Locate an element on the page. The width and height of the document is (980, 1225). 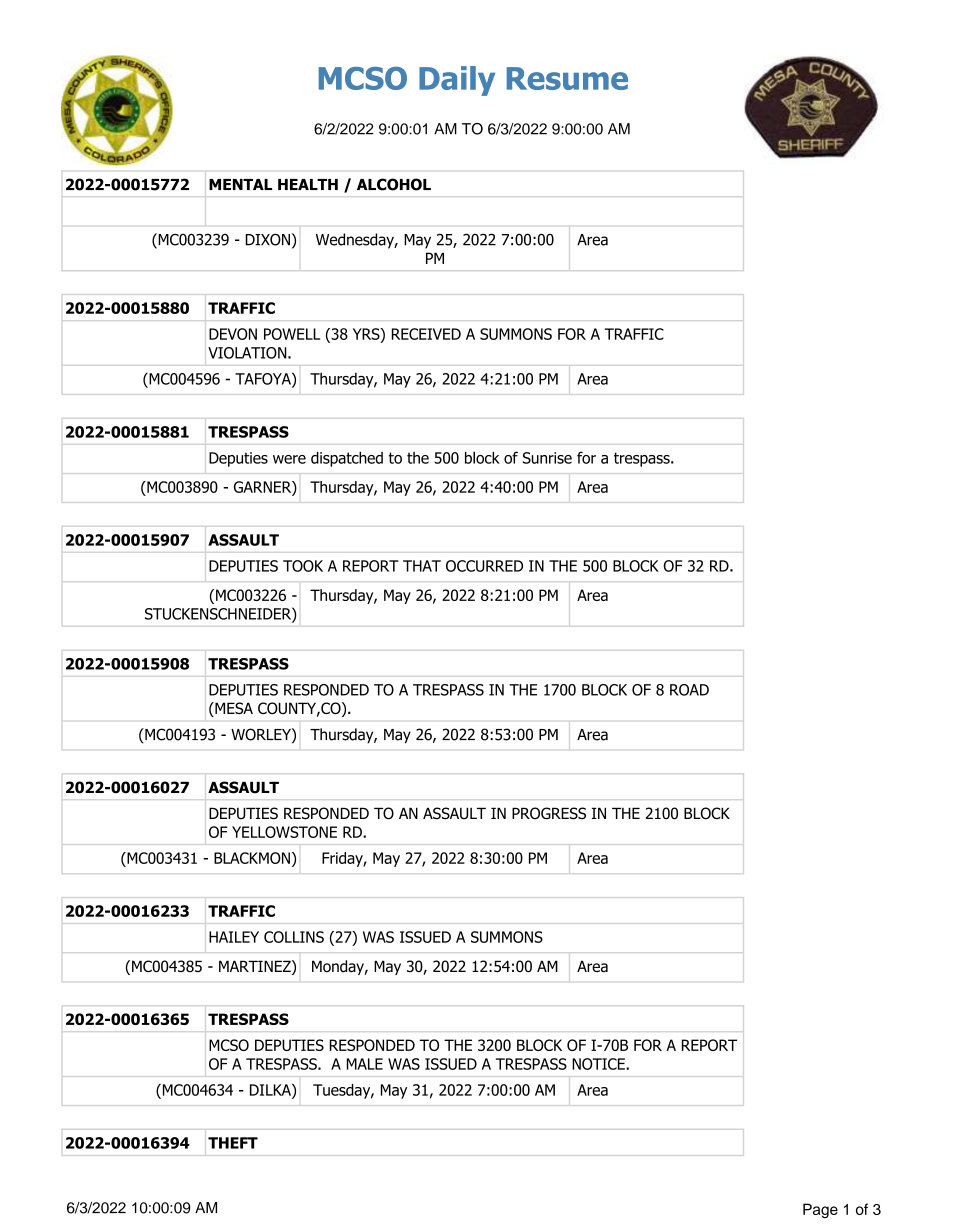
ROAD is located at coordinates (689, 690).
